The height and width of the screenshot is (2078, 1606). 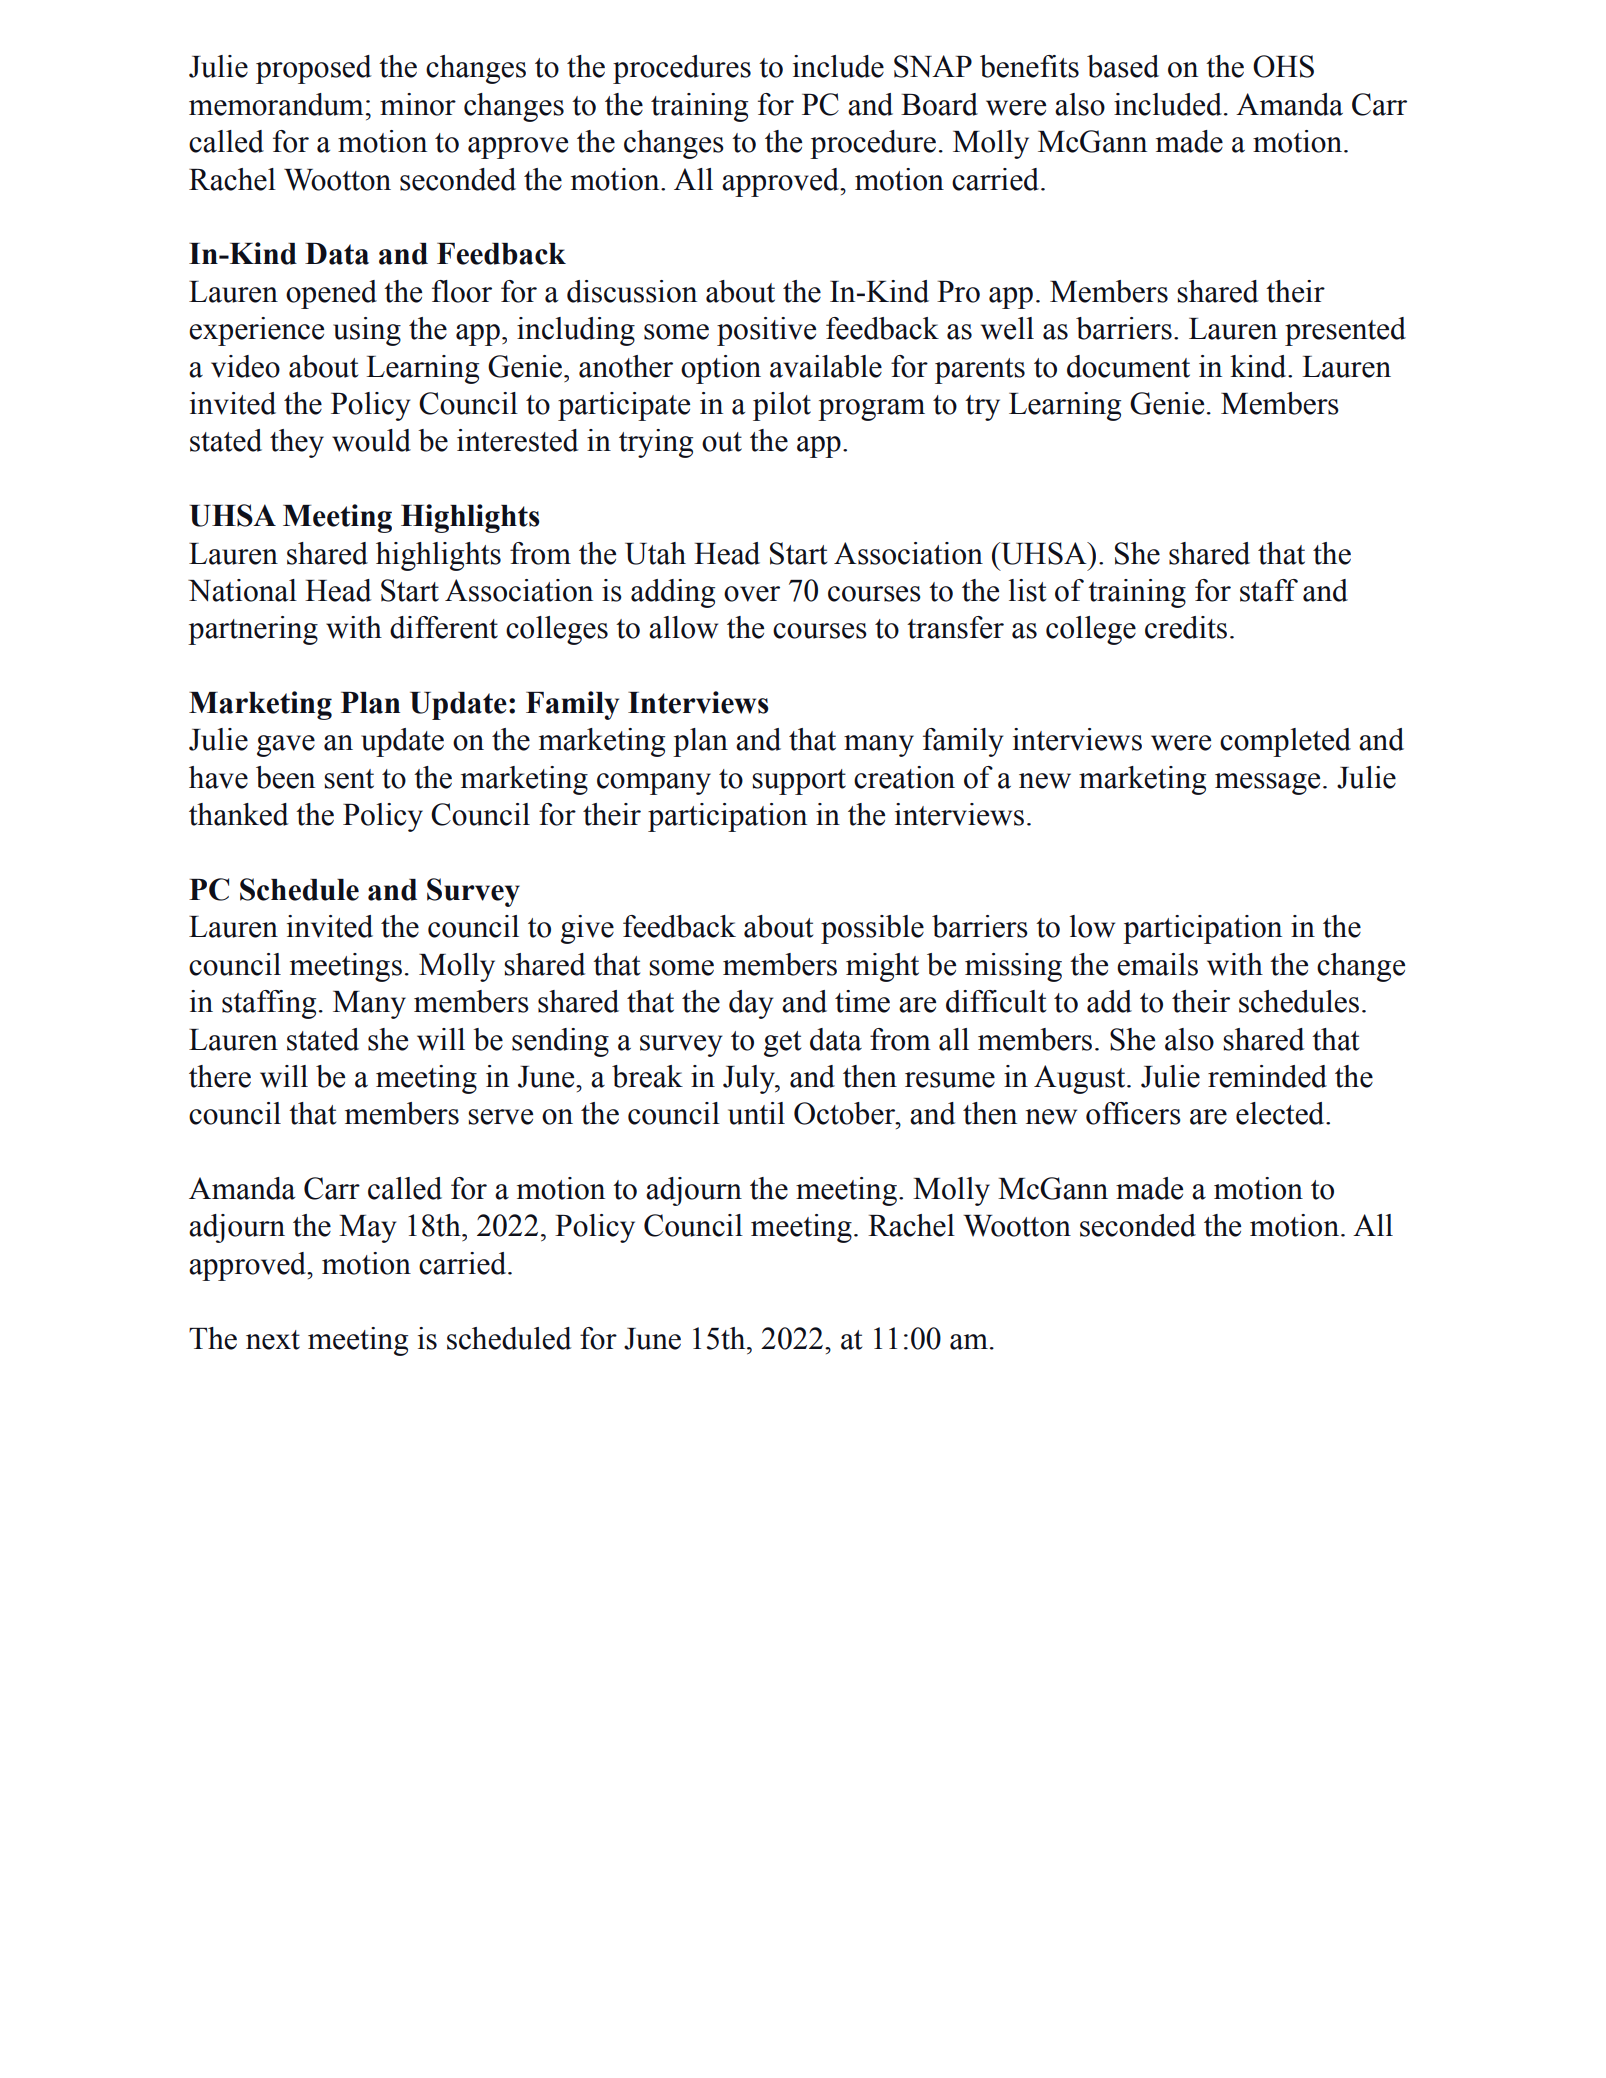 What do you see at coordinates (756, 1113) in the screenshot?
I see `until` at bounding box center [756, 1113].
